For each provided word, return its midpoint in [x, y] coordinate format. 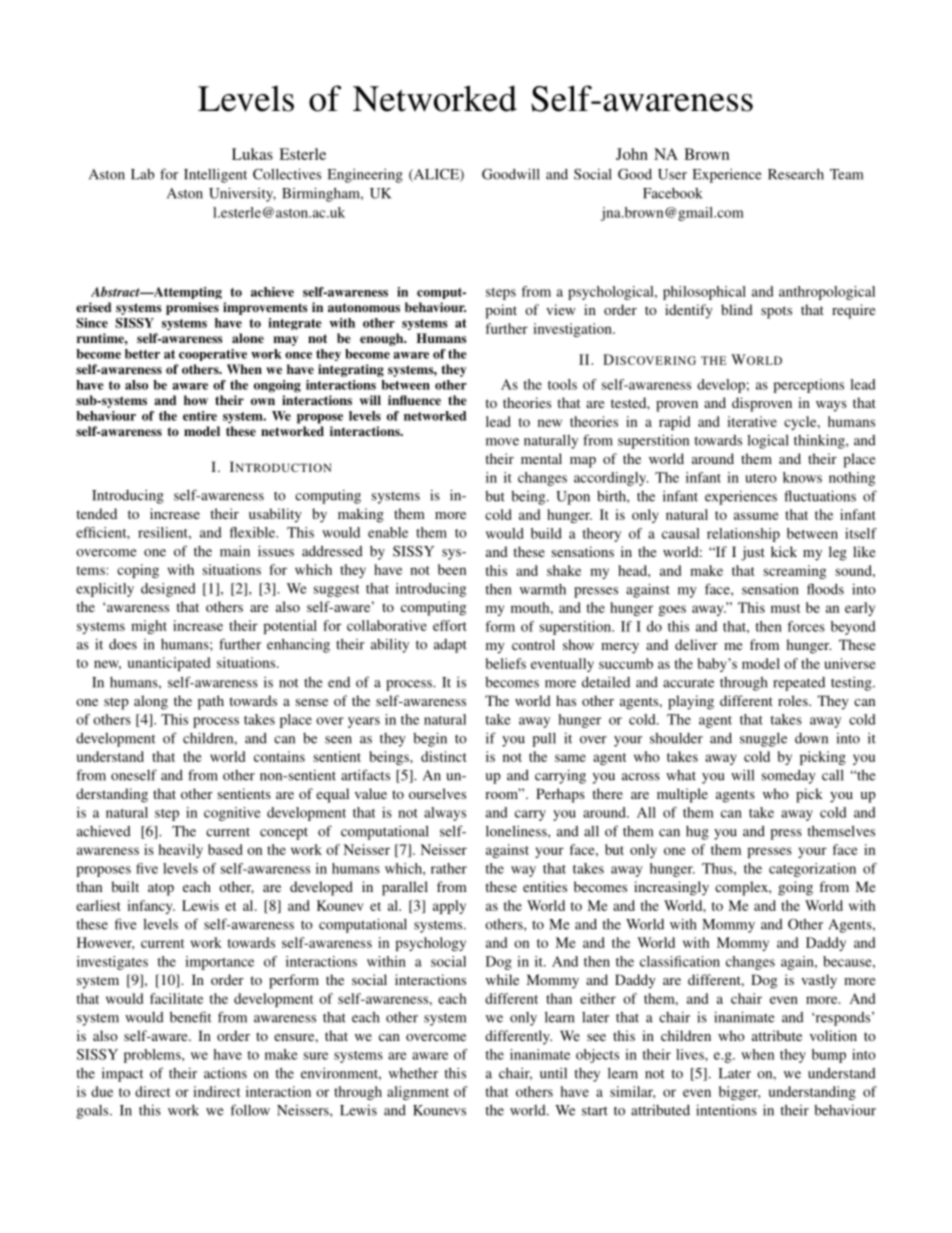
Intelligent [215, 175]
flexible [254, 532]
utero [761, 478]
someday [789, 777]
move [502, 442]
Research [796, 174]
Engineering [365, 175]
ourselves [437, 793]
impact [122, 1074]
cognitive [232, 814]
